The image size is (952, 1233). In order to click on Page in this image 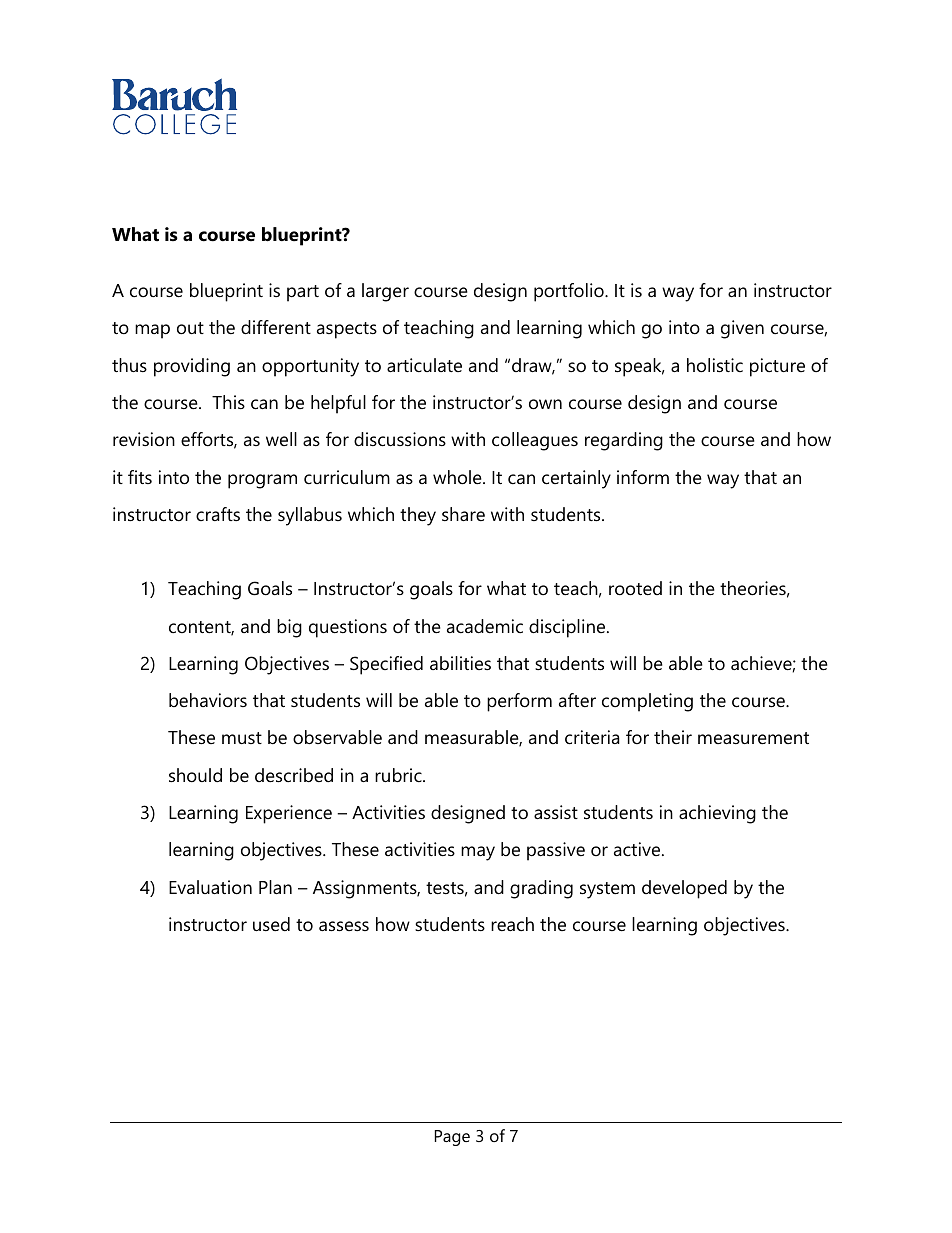, I will do `click(452, 1138)`.
